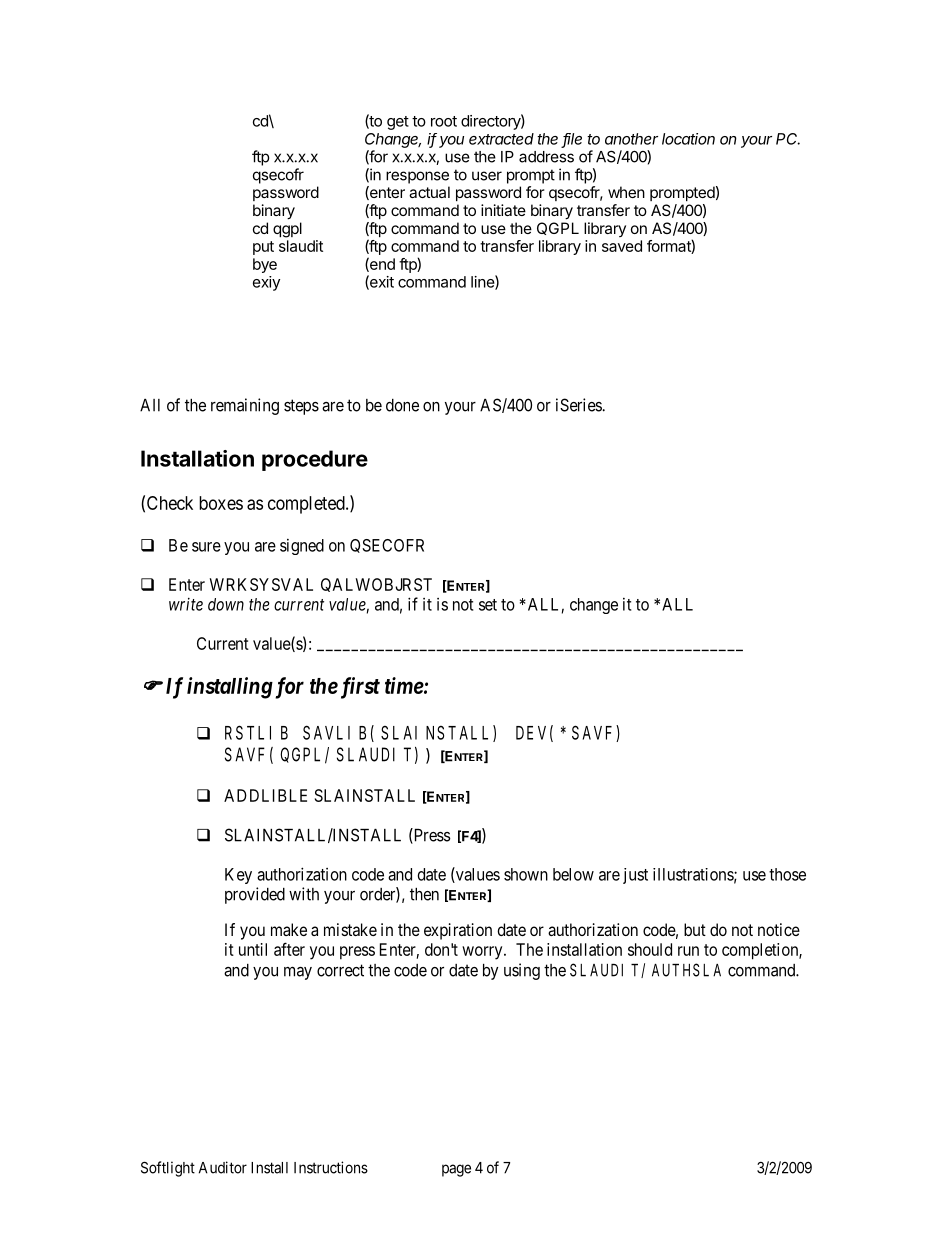  I want to click on extracted, so click(501, 139).
